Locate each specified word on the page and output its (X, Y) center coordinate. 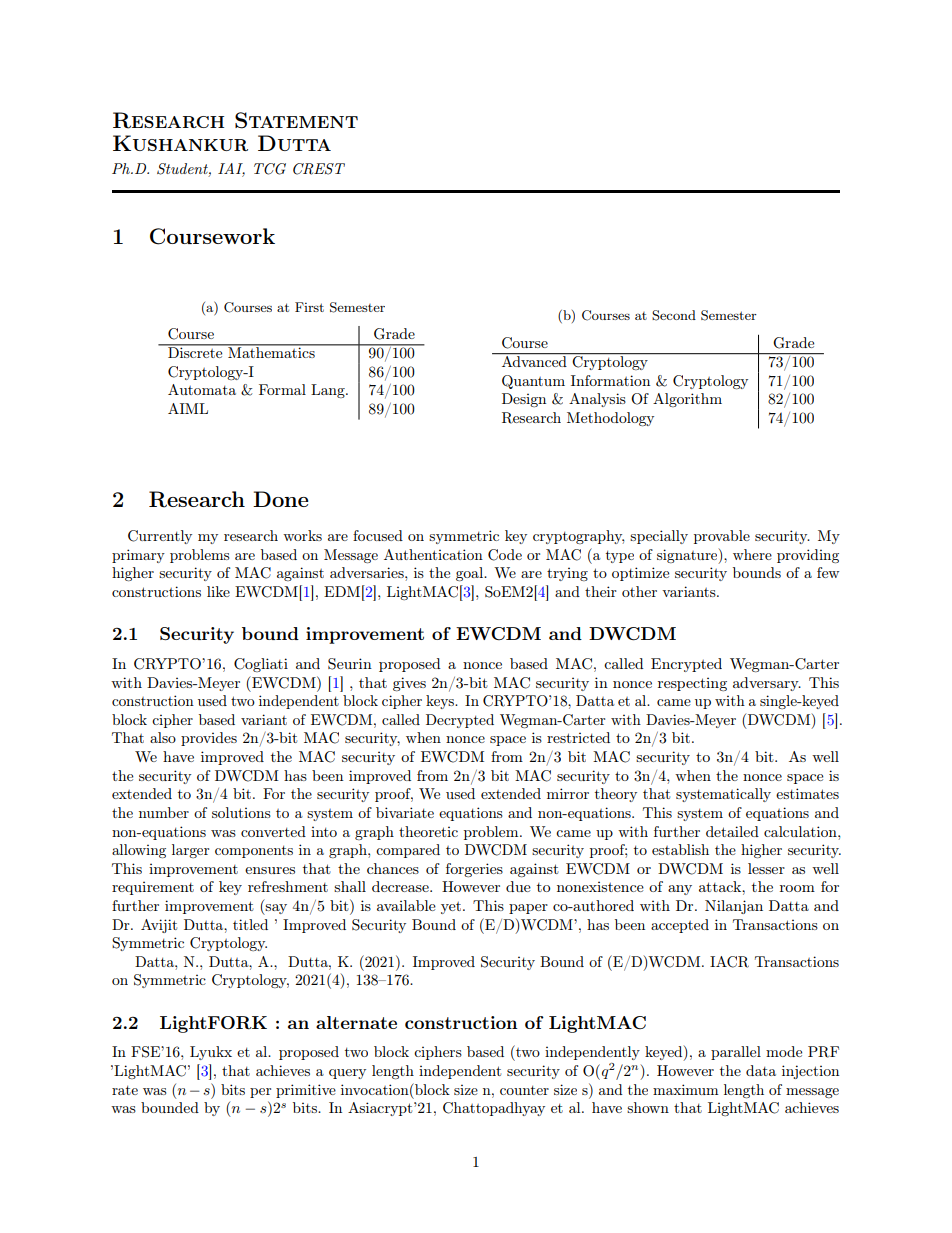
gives (409, 684)
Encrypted (686, 665)
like (218, 591)
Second (674, 315)
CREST (319, 169)
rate (125, 1090)
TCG (270, 169)
